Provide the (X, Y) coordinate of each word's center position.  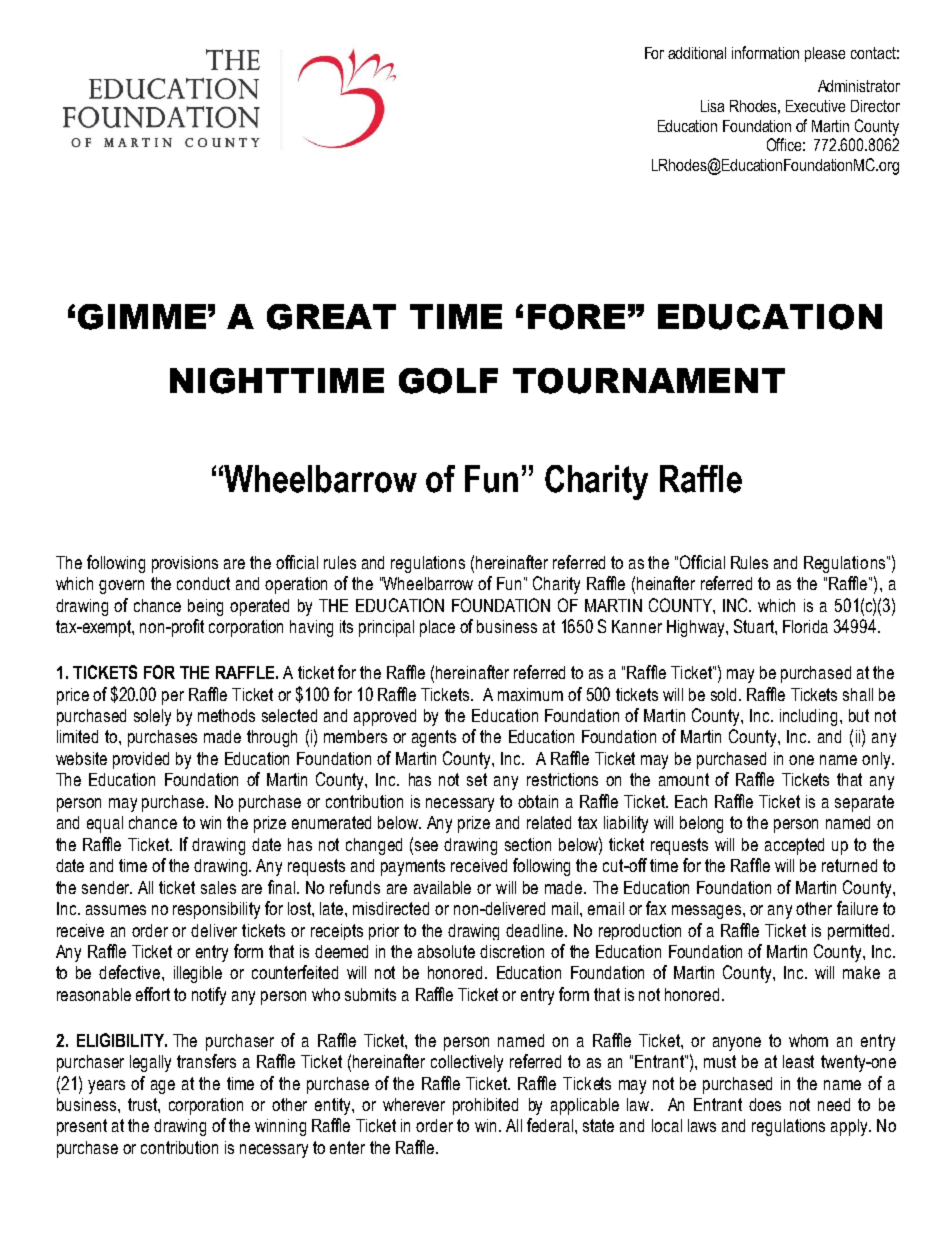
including (810, 717)
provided (141, 760)
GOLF (448, 381)
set (477, 779)
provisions (185, 564)
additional (697, 53)
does (765, 1104)
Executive (815, 106)
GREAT (331, 317)
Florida (805, 626)
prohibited (485, 1106)
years (106, 1087)
